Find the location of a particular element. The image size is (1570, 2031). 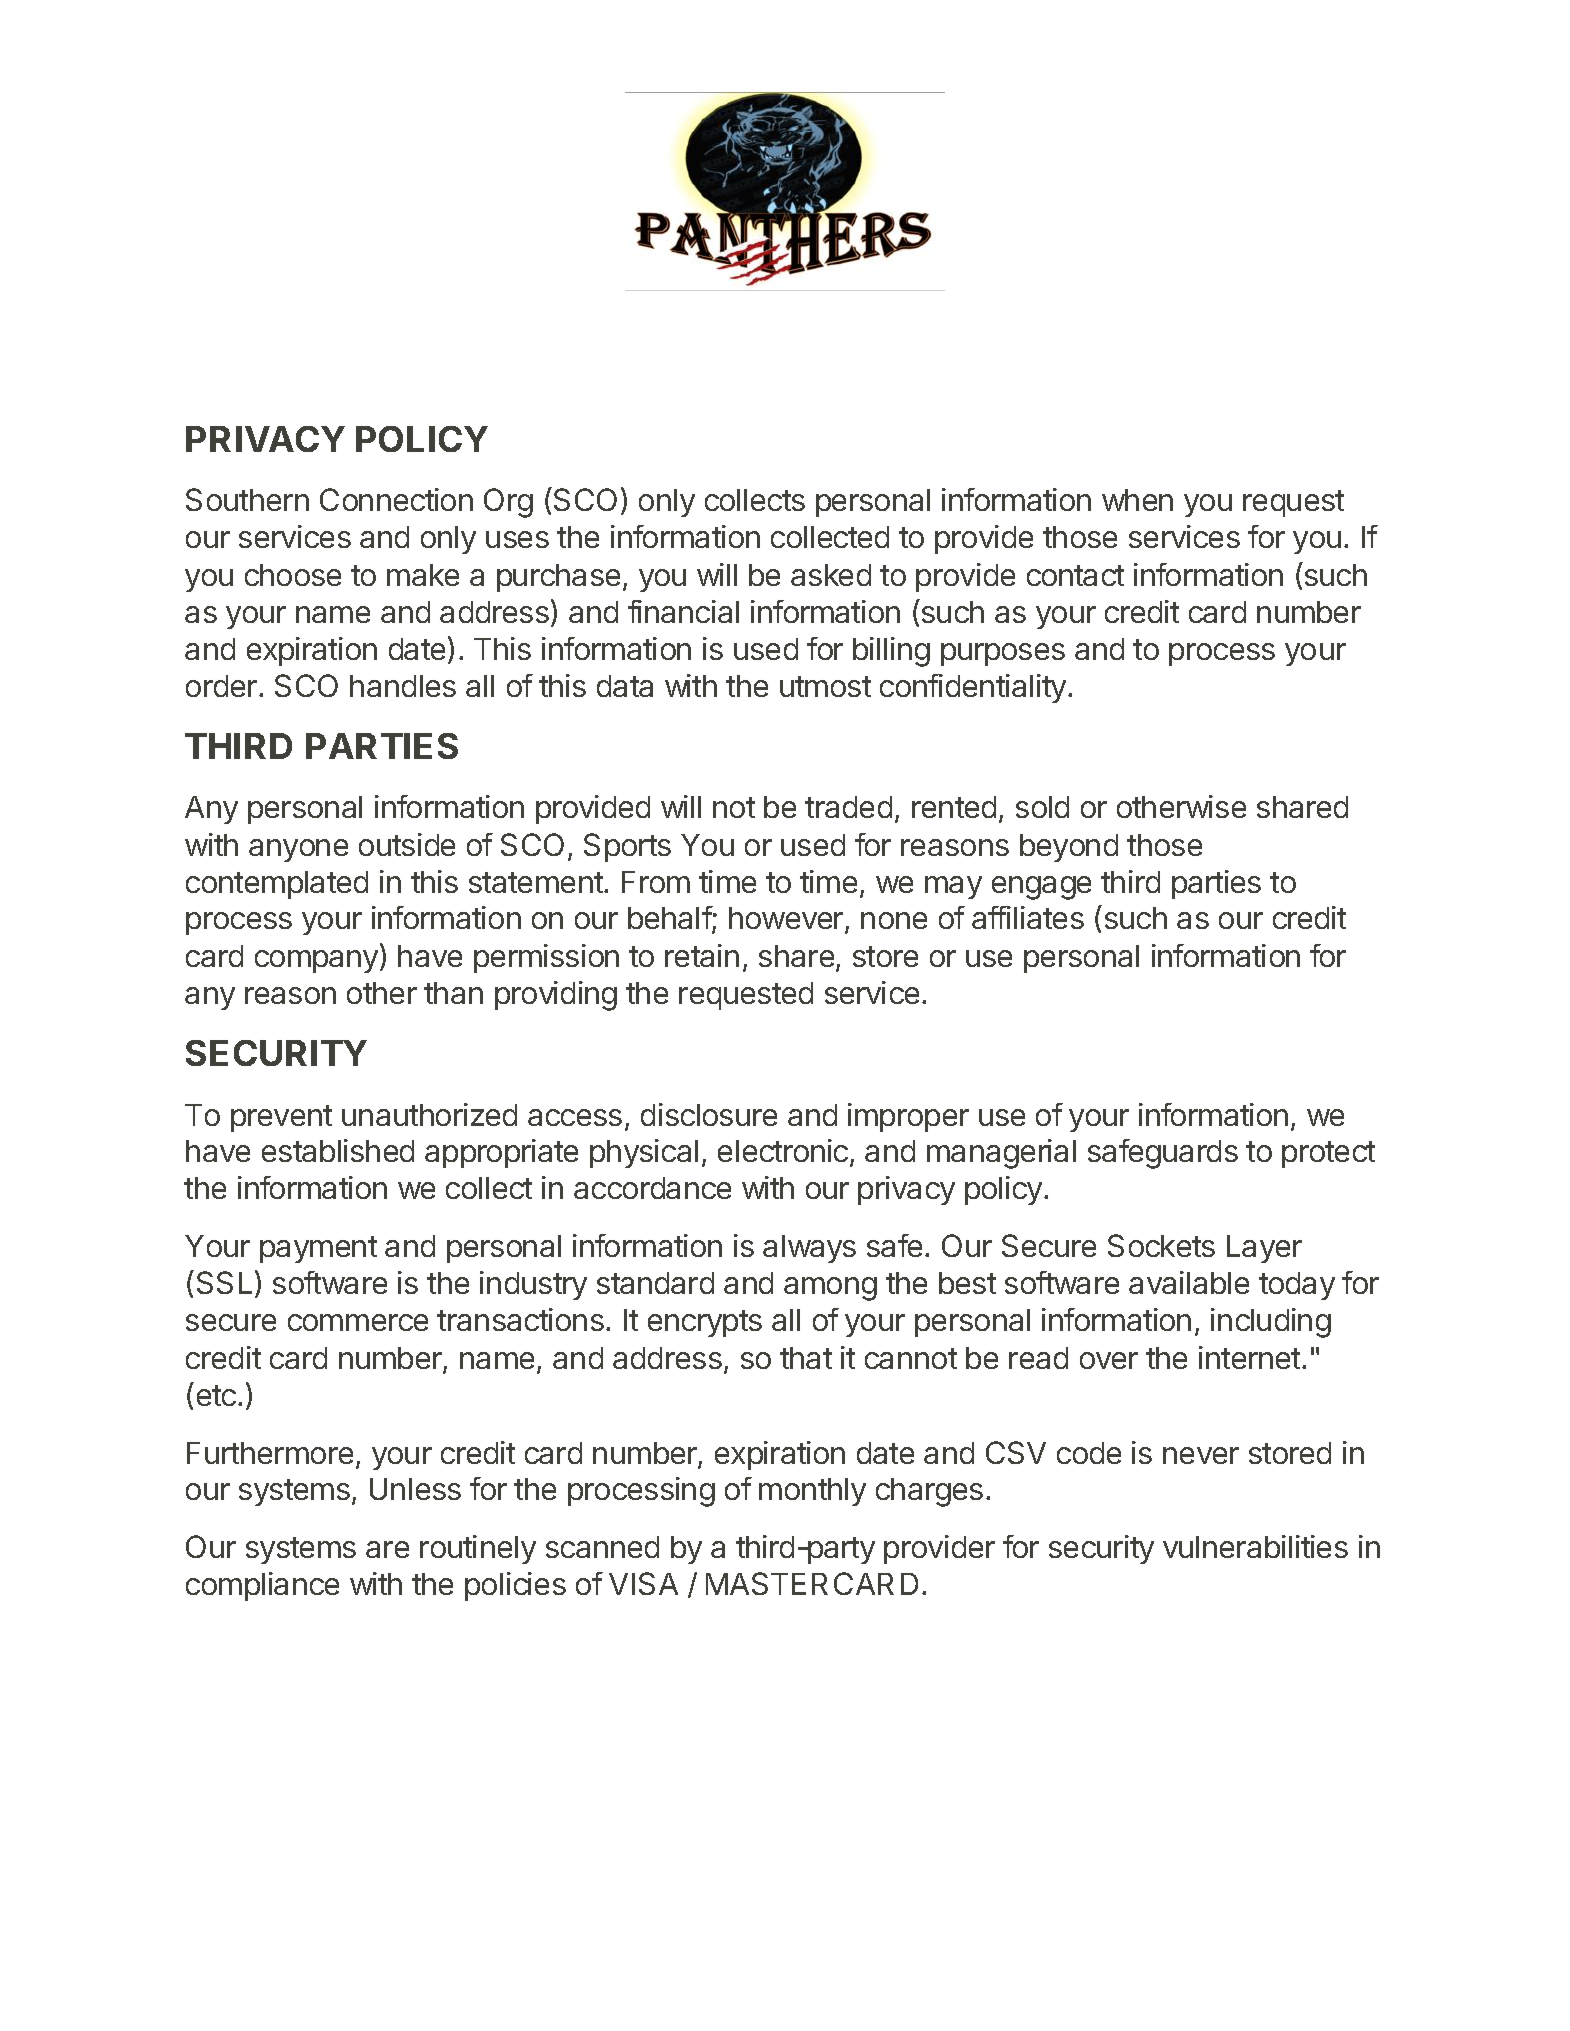

compliance is located at coordinates (262, 1586).
